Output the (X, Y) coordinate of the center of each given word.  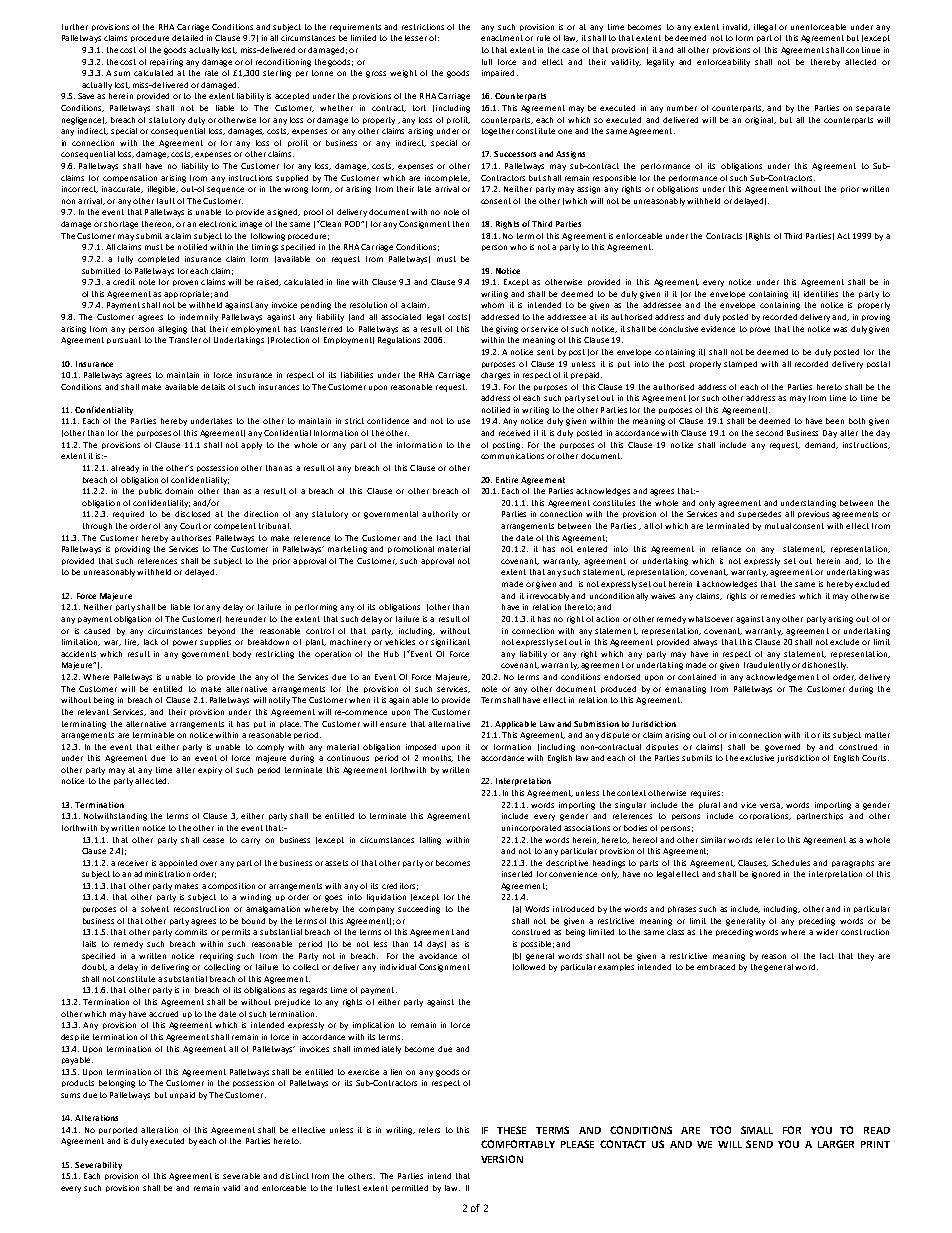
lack (151, 642)
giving (507, 330)
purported (118, 1130)
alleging (172, 330)
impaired (498, 73)
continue (863, 50)
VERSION (502, 1159)
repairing (166, 63)
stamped (740, 364)
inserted (517, 874)
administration (162, 874)
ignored (766, 875)
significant (450, 643)
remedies (778, 596)
